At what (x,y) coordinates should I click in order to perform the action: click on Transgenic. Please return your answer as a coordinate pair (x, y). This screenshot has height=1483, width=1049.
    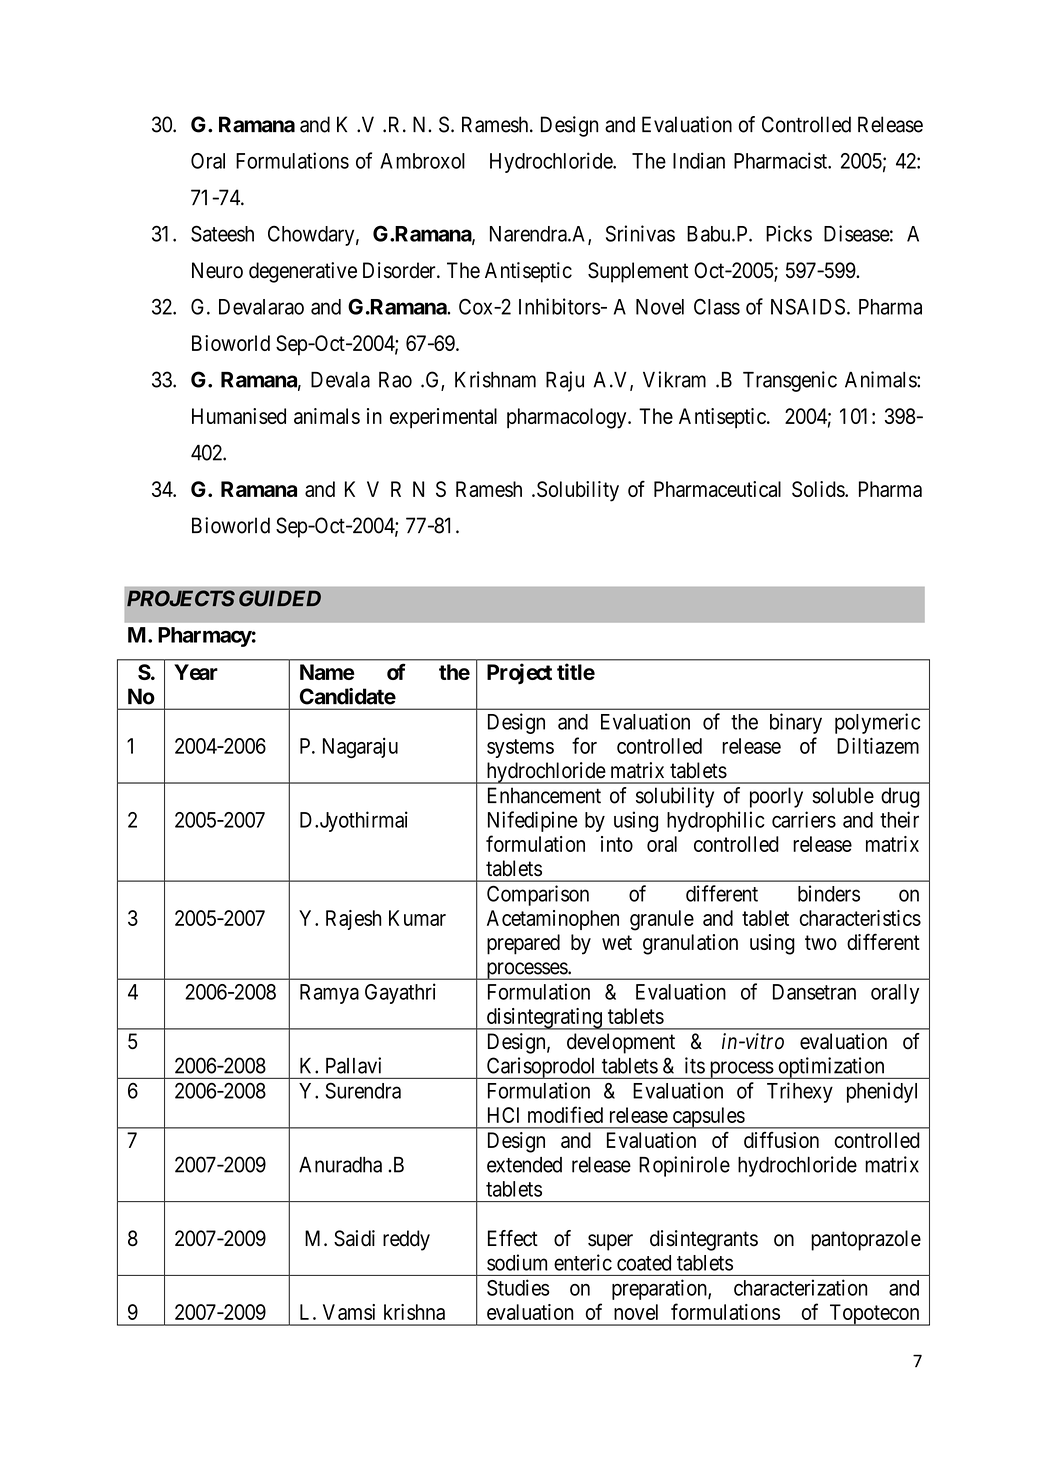
    Looking at the image, I should click on (790, 381).
